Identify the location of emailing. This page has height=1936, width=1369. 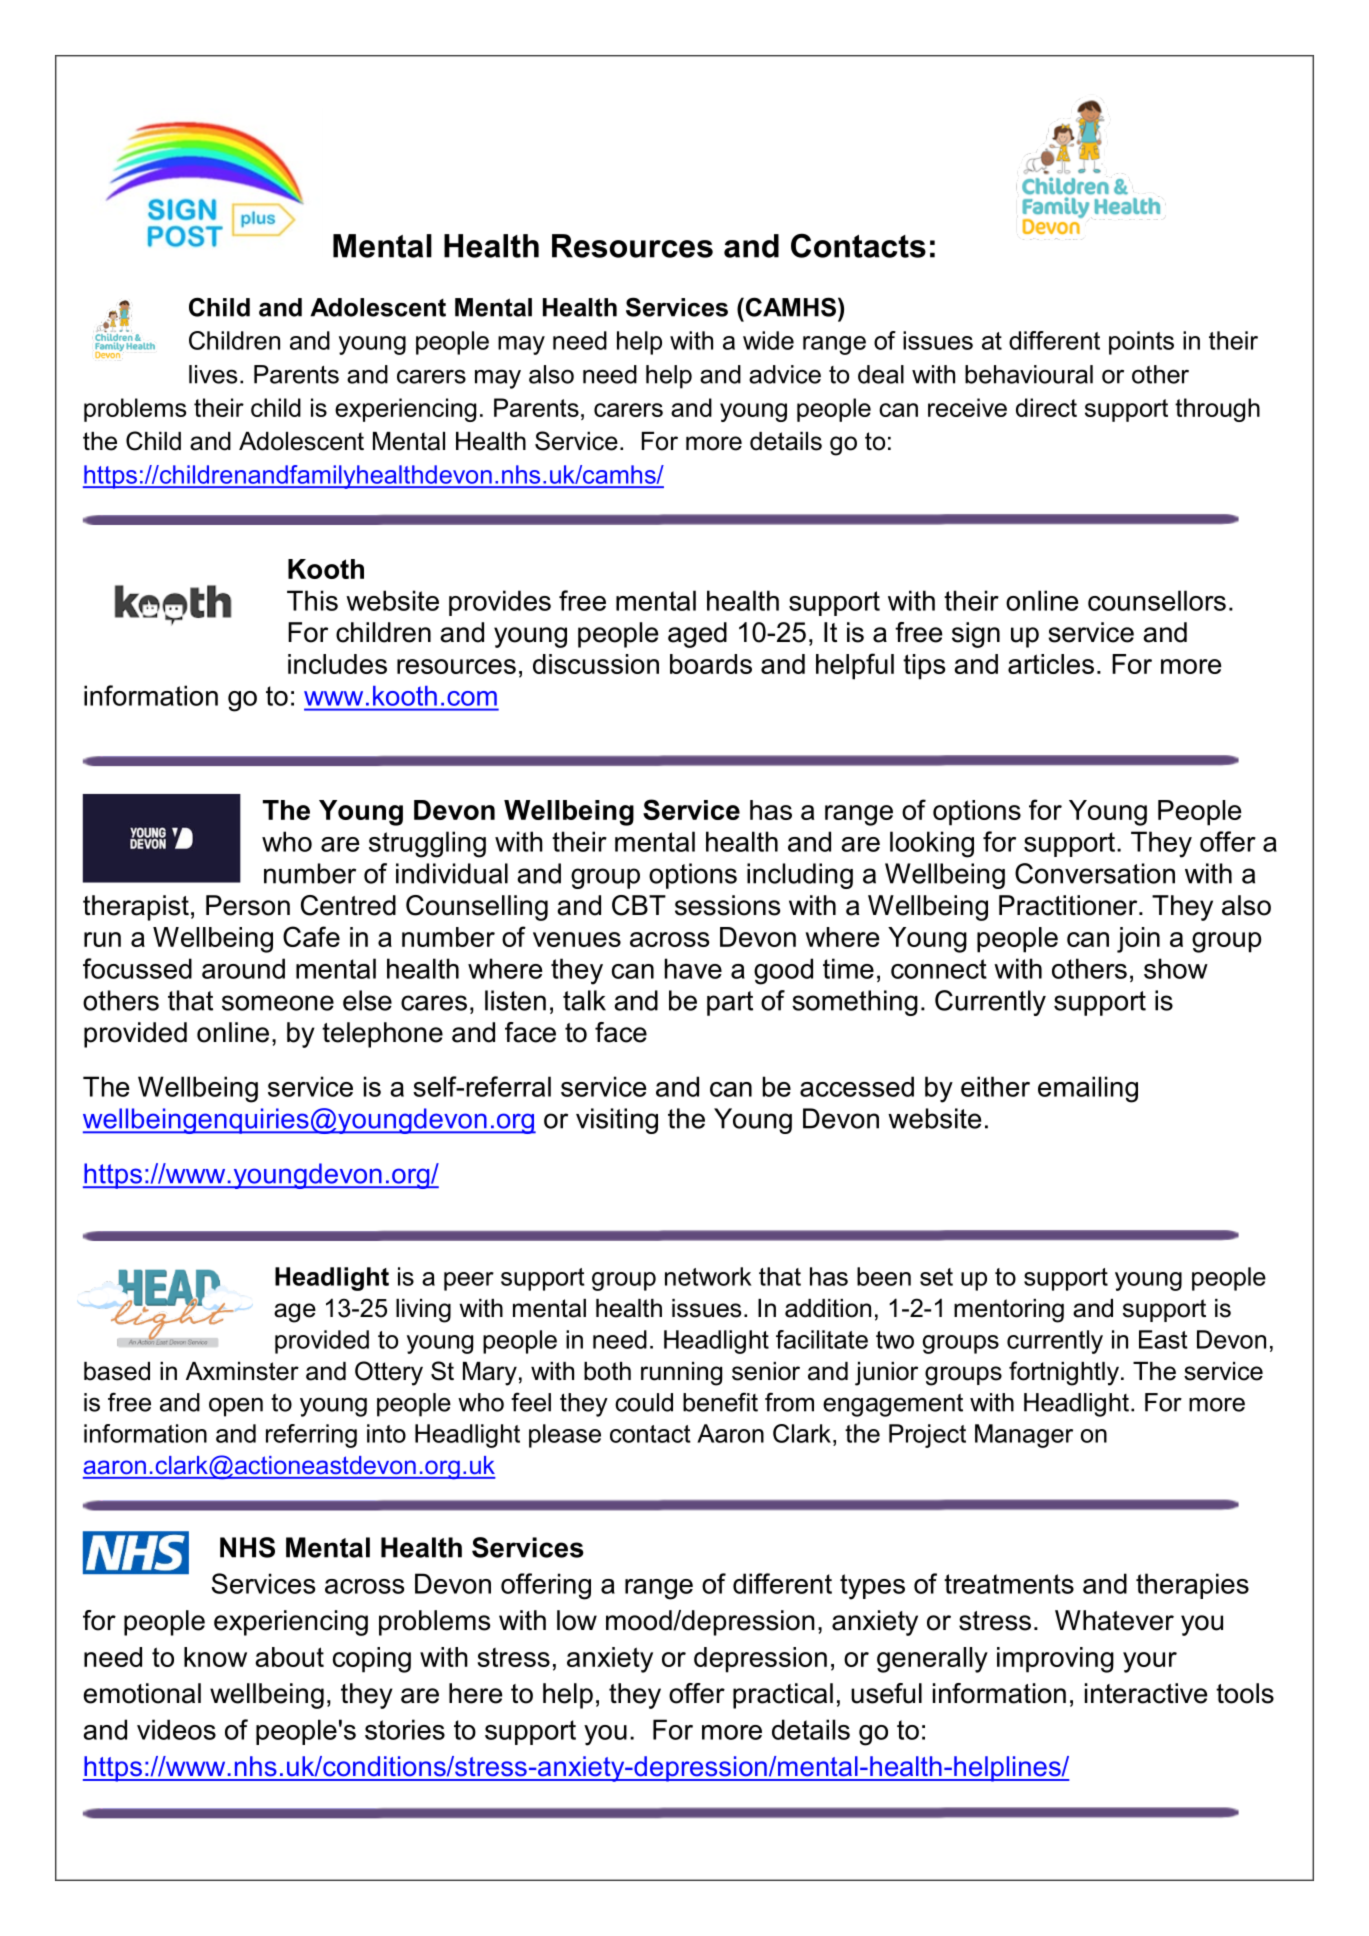
(1088, 1089).
